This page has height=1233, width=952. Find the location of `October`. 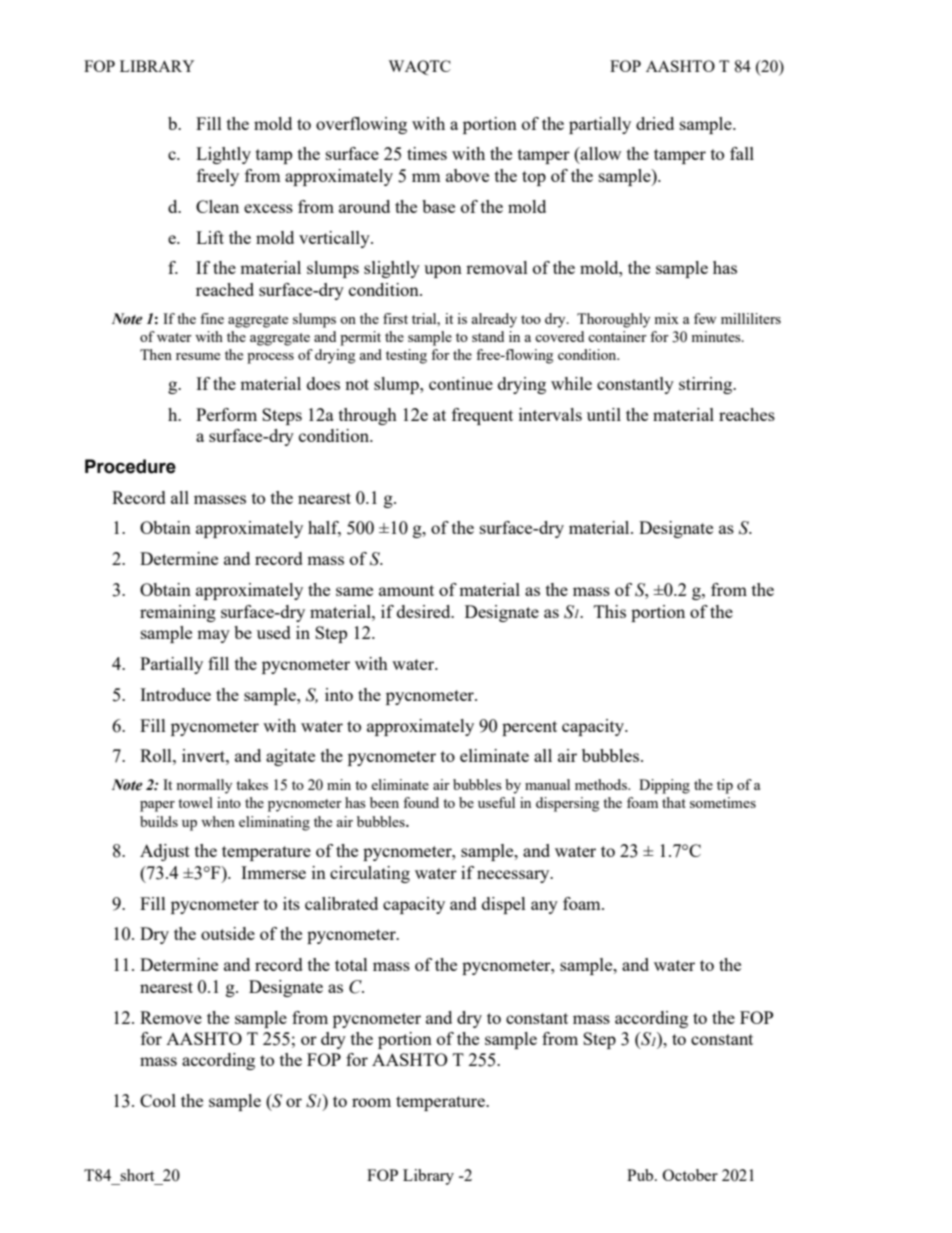

October is located at coordinates (690, 1175).
